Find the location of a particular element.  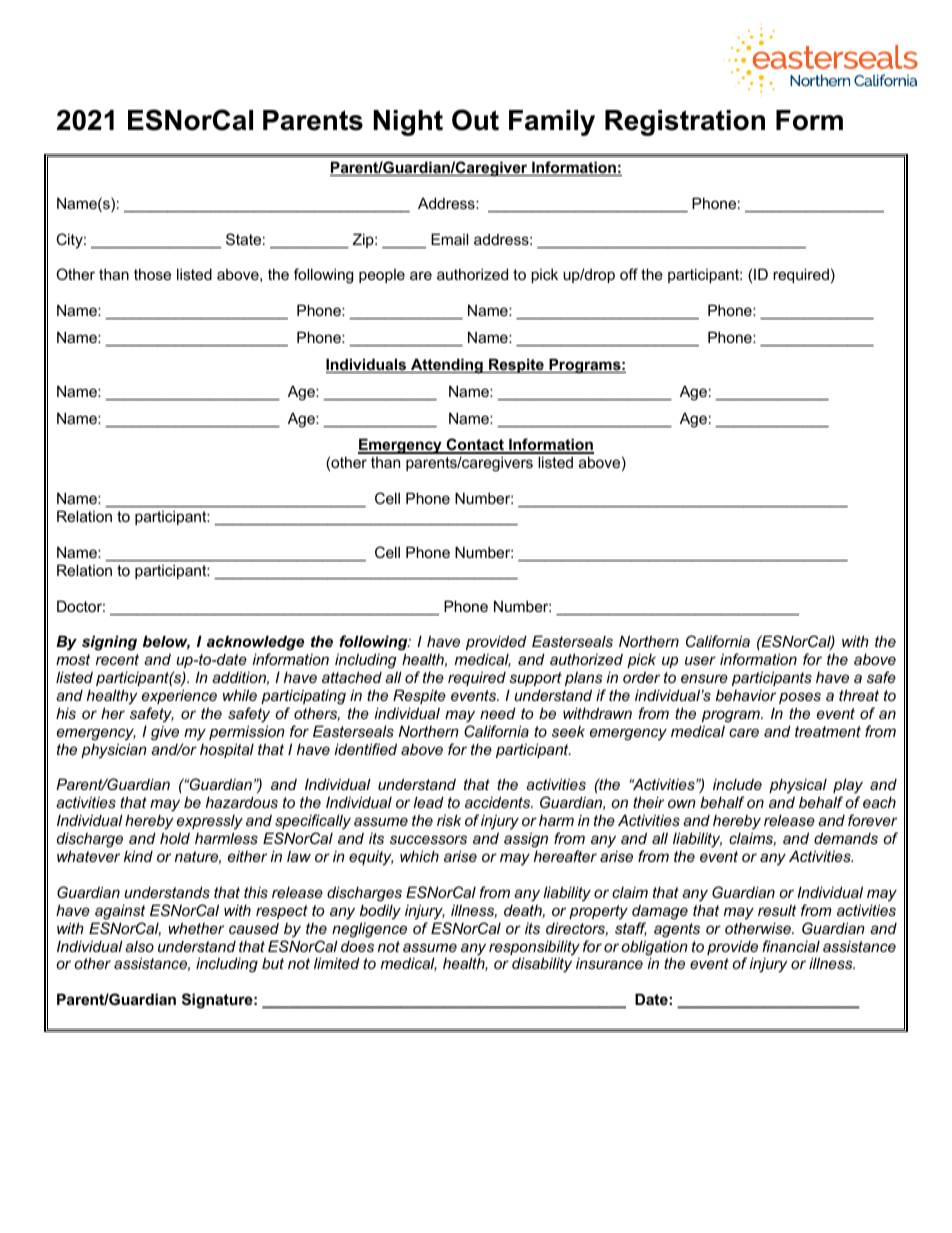

also is located at coordinates (139, 946).
